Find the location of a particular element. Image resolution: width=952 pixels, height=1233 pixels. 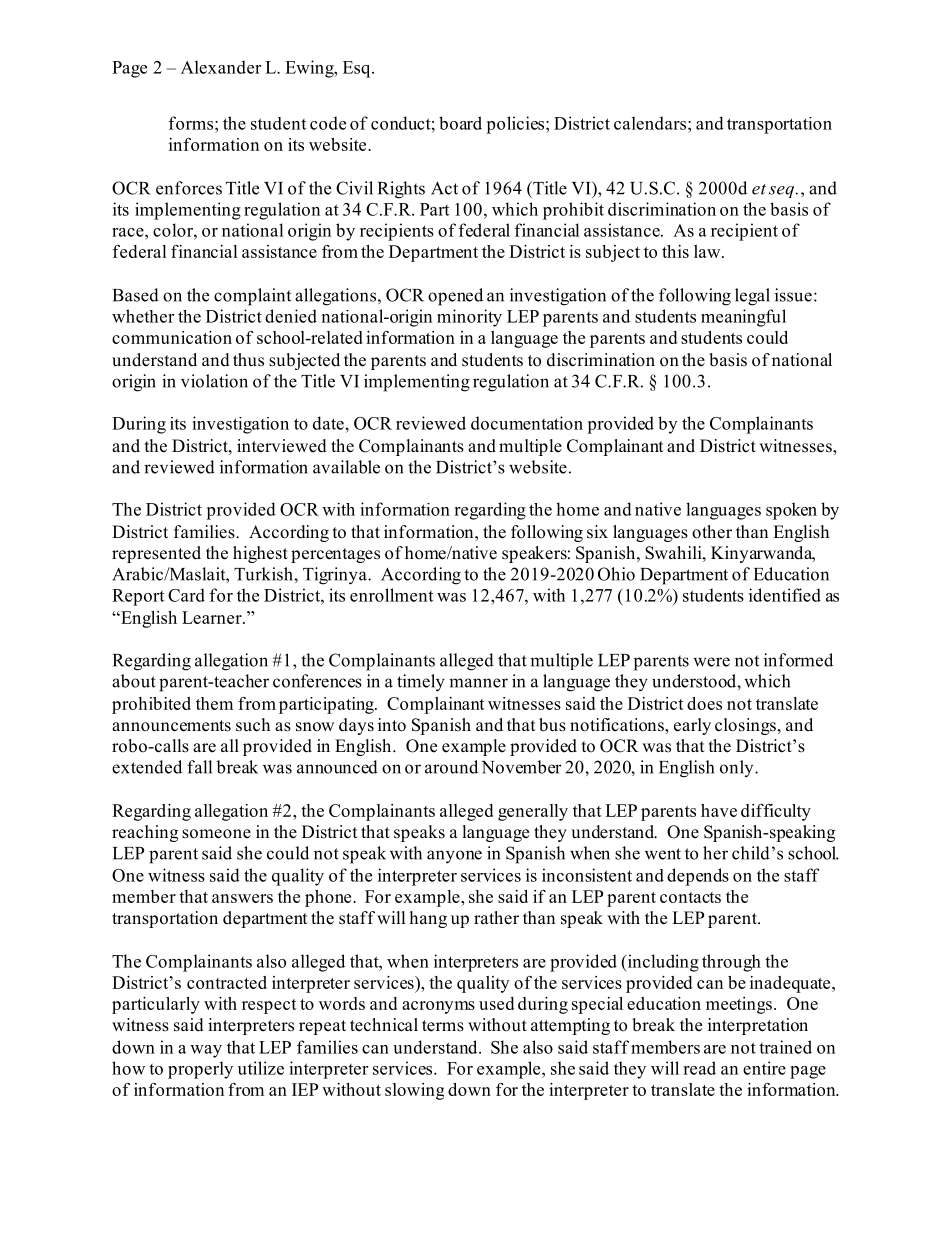

read is located at coordinates (699, 1068).
